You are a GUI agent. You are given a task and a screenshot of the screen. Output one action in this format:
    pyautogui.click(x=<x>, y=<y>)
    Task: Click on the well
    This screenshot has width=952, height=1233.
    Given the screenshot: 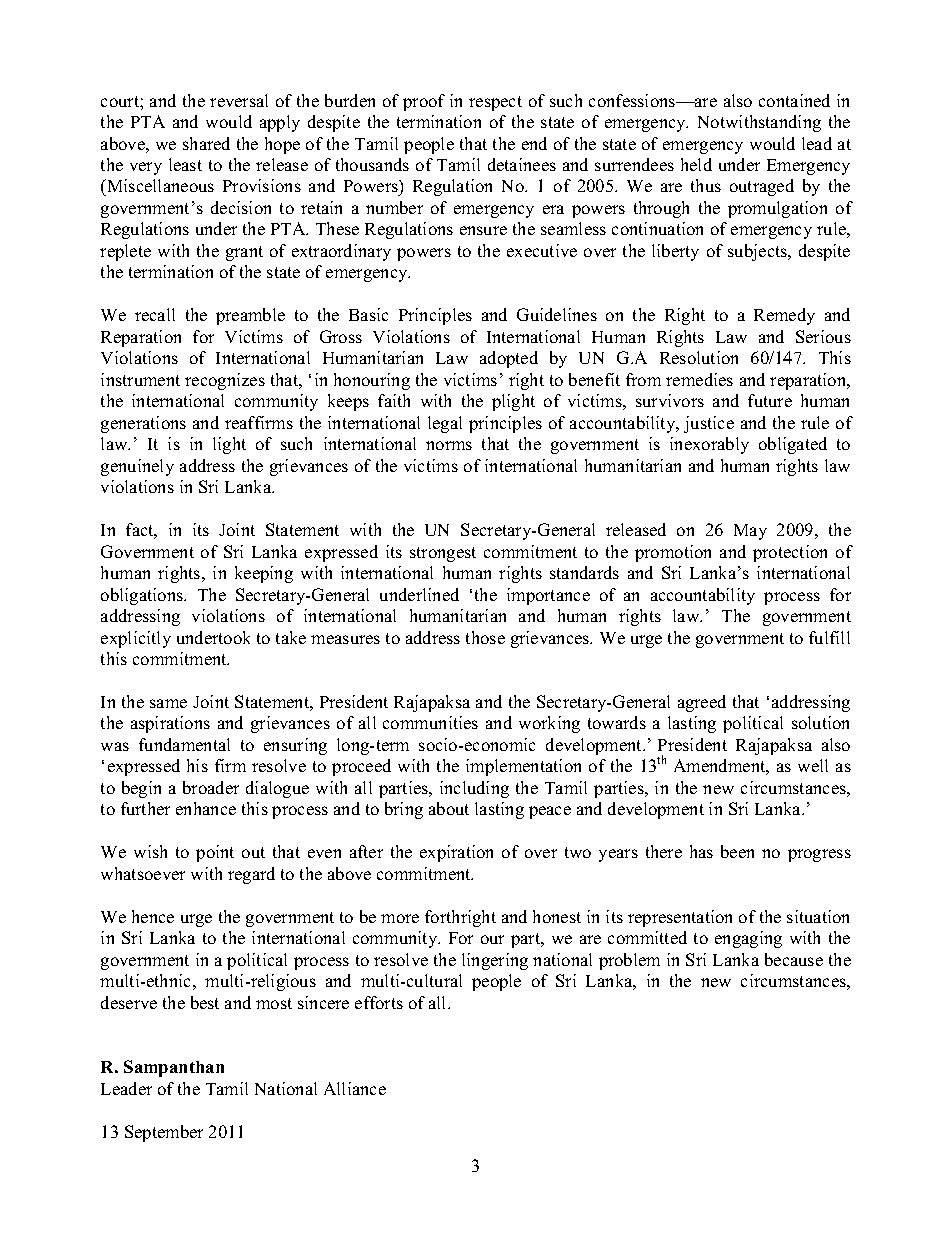 What is the action you would take?
    pyautogui.click(x=813, y=765)
